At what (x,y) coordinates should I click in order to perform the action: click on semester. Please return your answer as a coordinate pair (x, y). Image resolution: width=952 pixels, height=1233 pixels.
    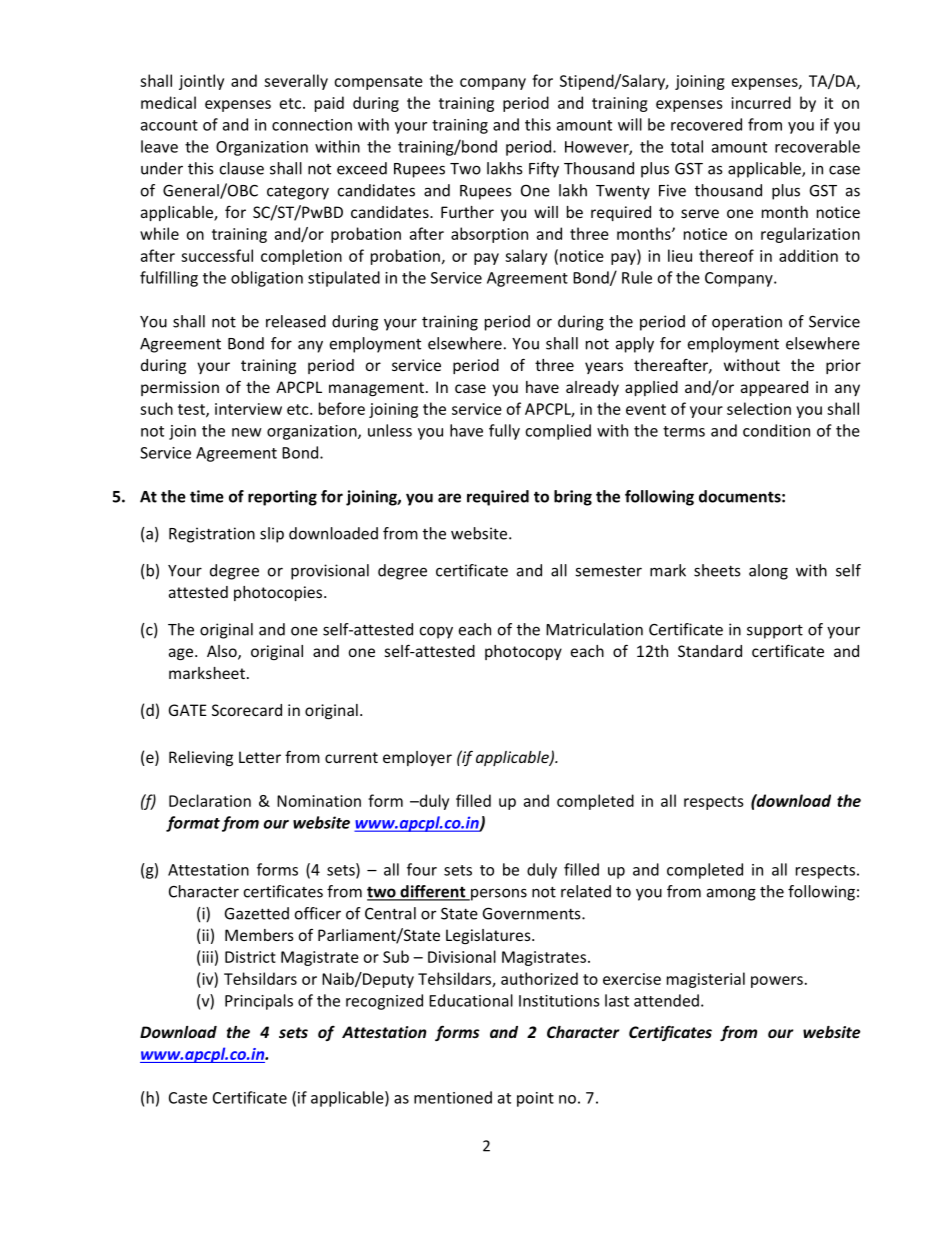
    Looking at the image, I should click on (608, 571).
